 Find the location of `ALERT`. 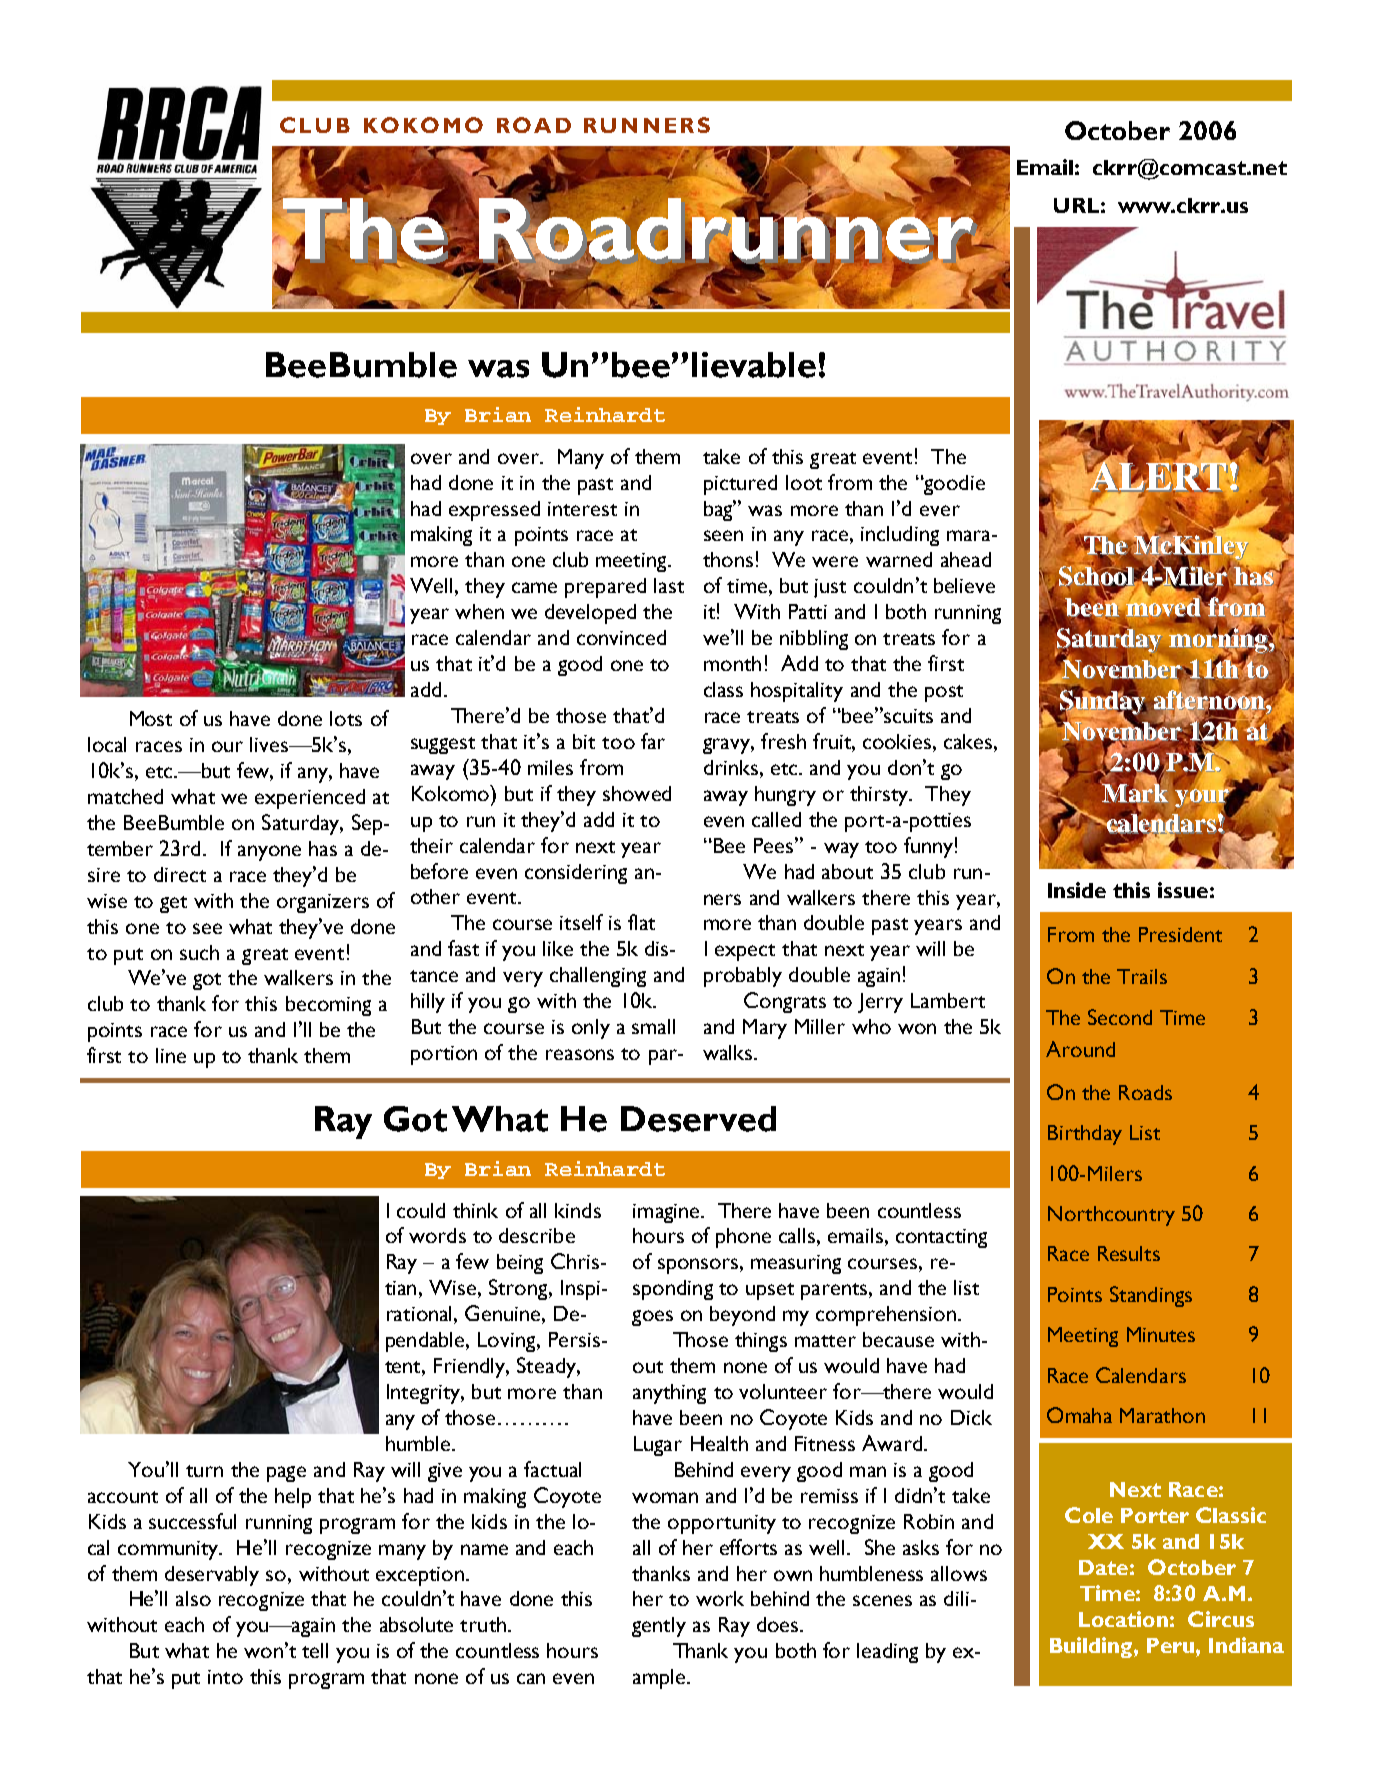

ALERT is located at coordinates (1157, 475).
